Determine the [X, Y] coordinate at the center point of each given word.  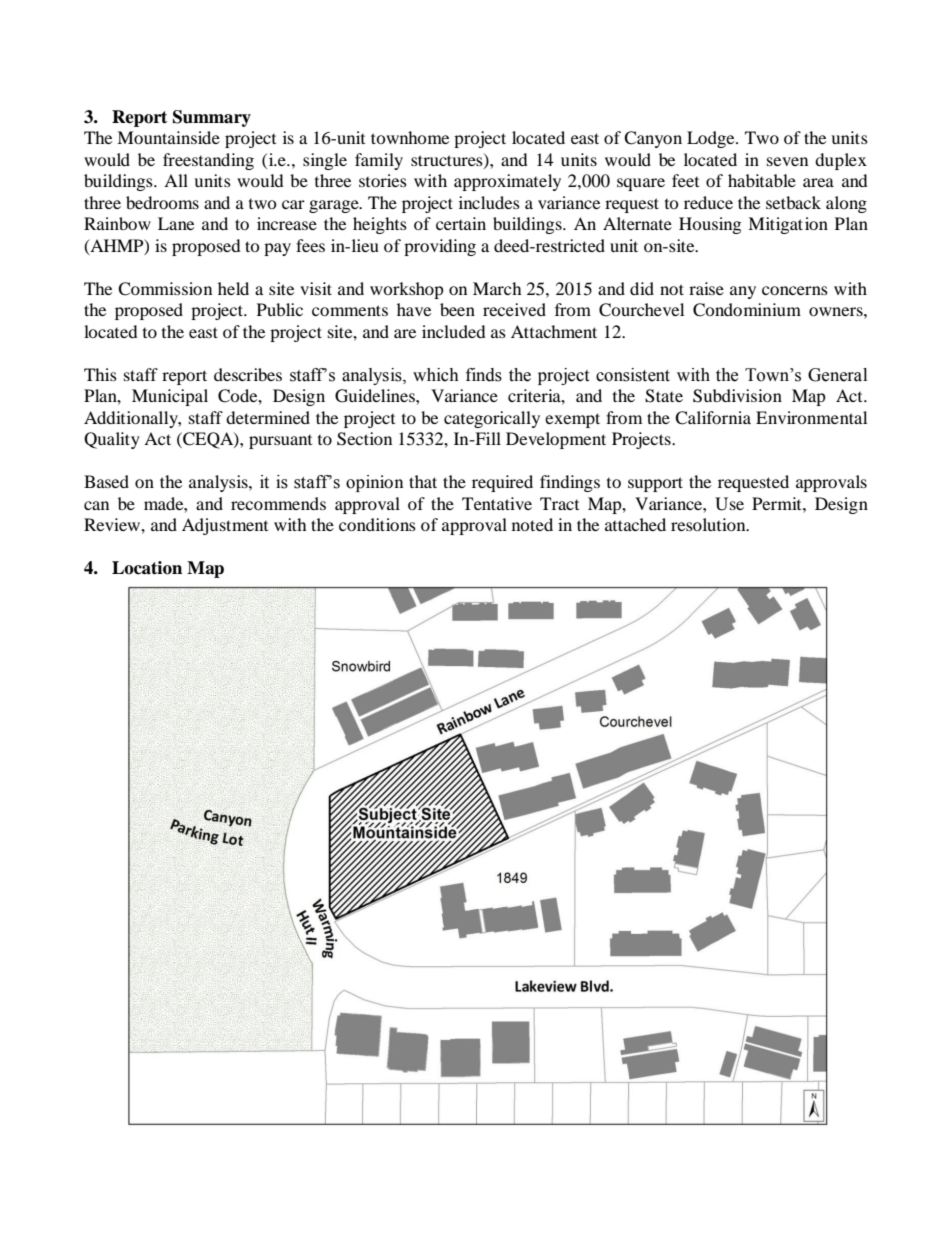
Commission [165, 289]
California [713, 418]
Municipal [170, 397]
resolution [709, 524]
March [497, 288]
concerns [795, 290]
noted [532, 524]
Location [147, 568]
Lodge [712, 139]
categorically [492, 419]
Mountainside [168, 137]
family [379, 161]
